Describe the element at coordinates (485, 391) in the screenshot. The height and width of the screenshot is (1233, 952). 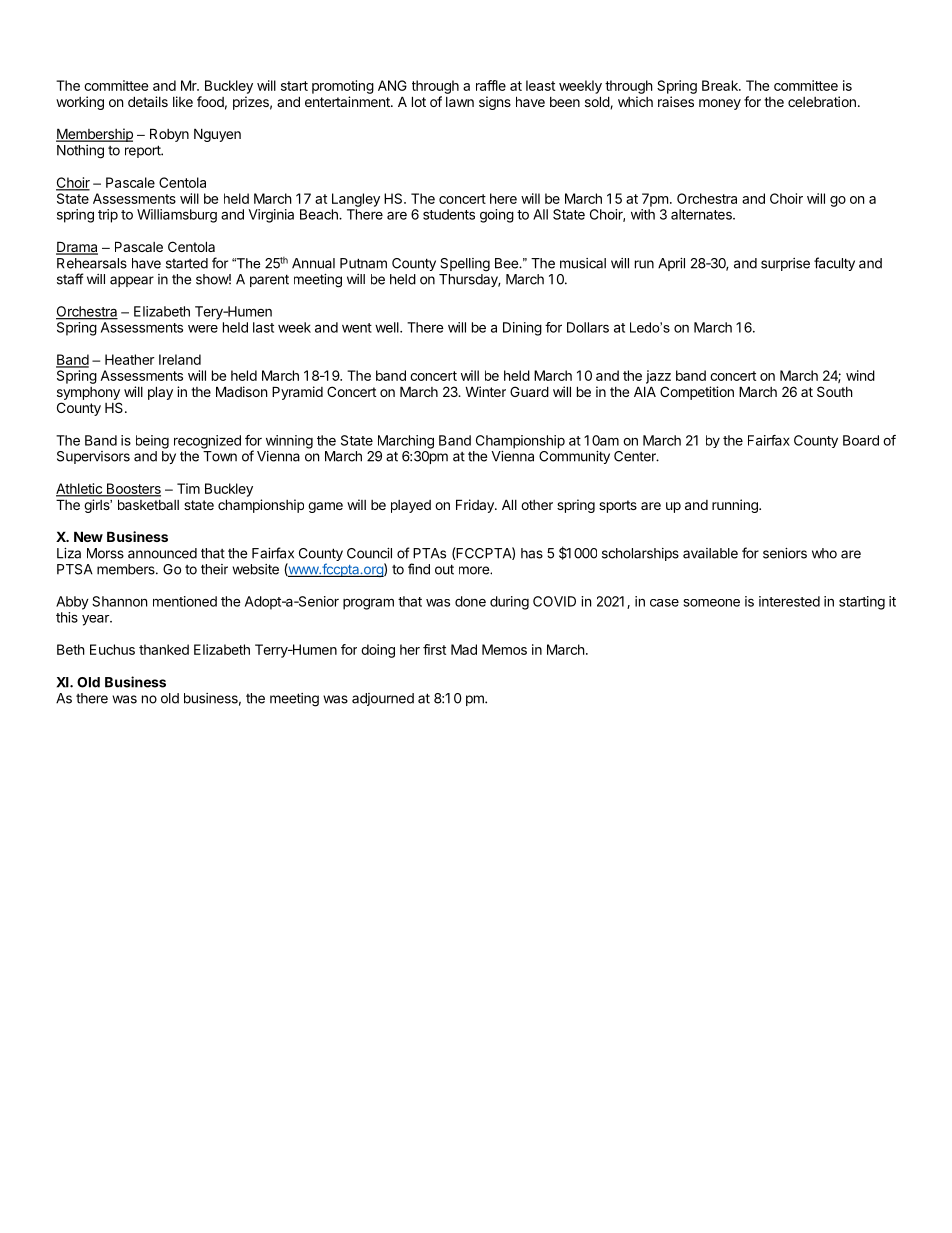
I see `Winter` at that location.
